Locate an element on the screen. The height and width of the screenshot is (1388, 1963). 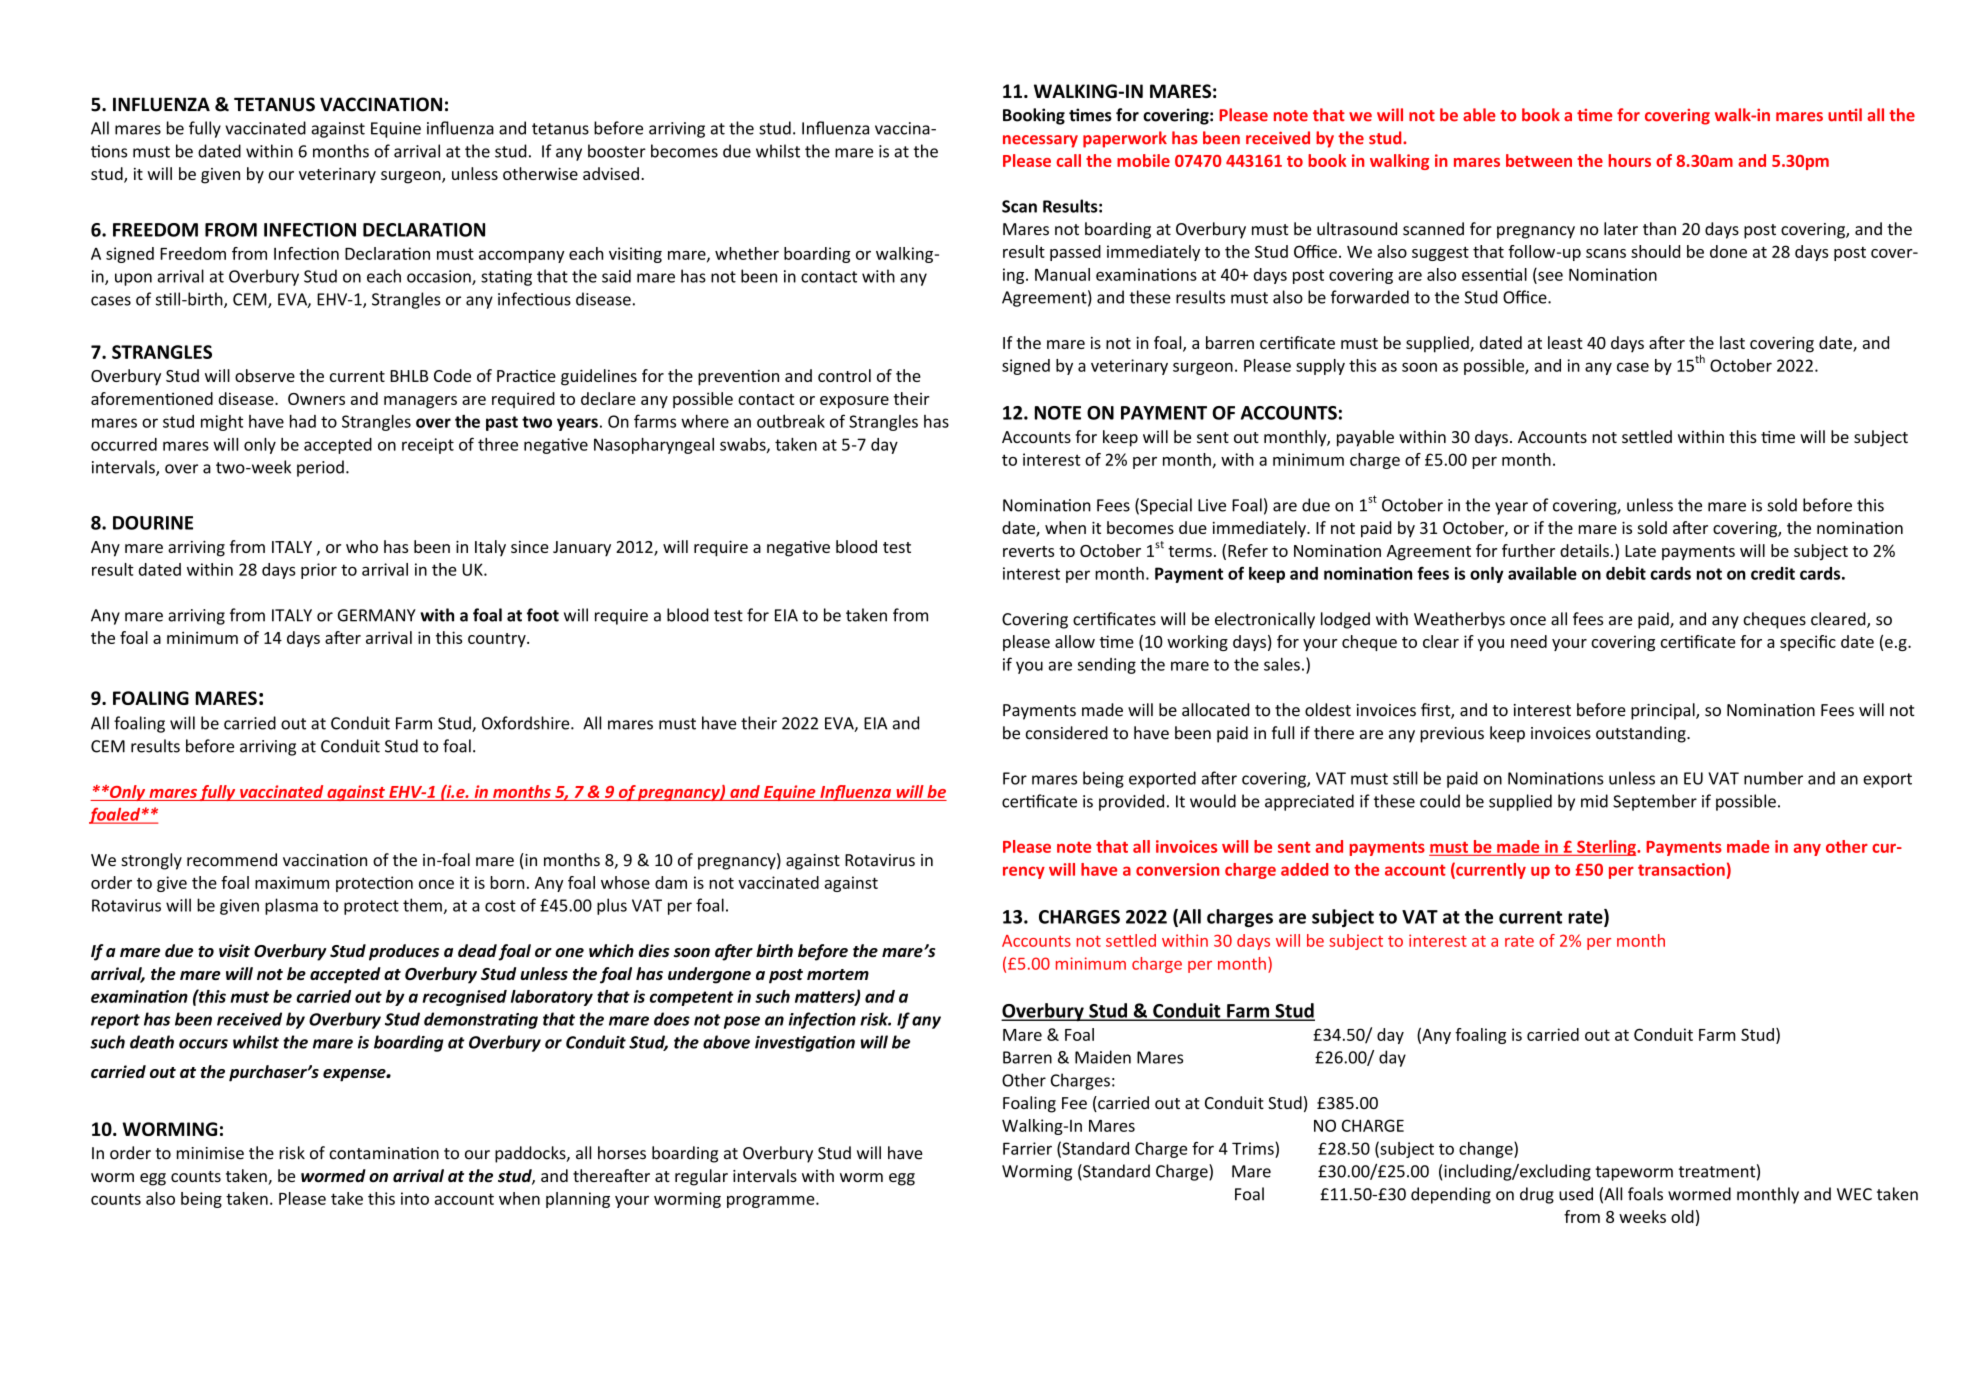
transaction is located at coordinates (1681, 869).
